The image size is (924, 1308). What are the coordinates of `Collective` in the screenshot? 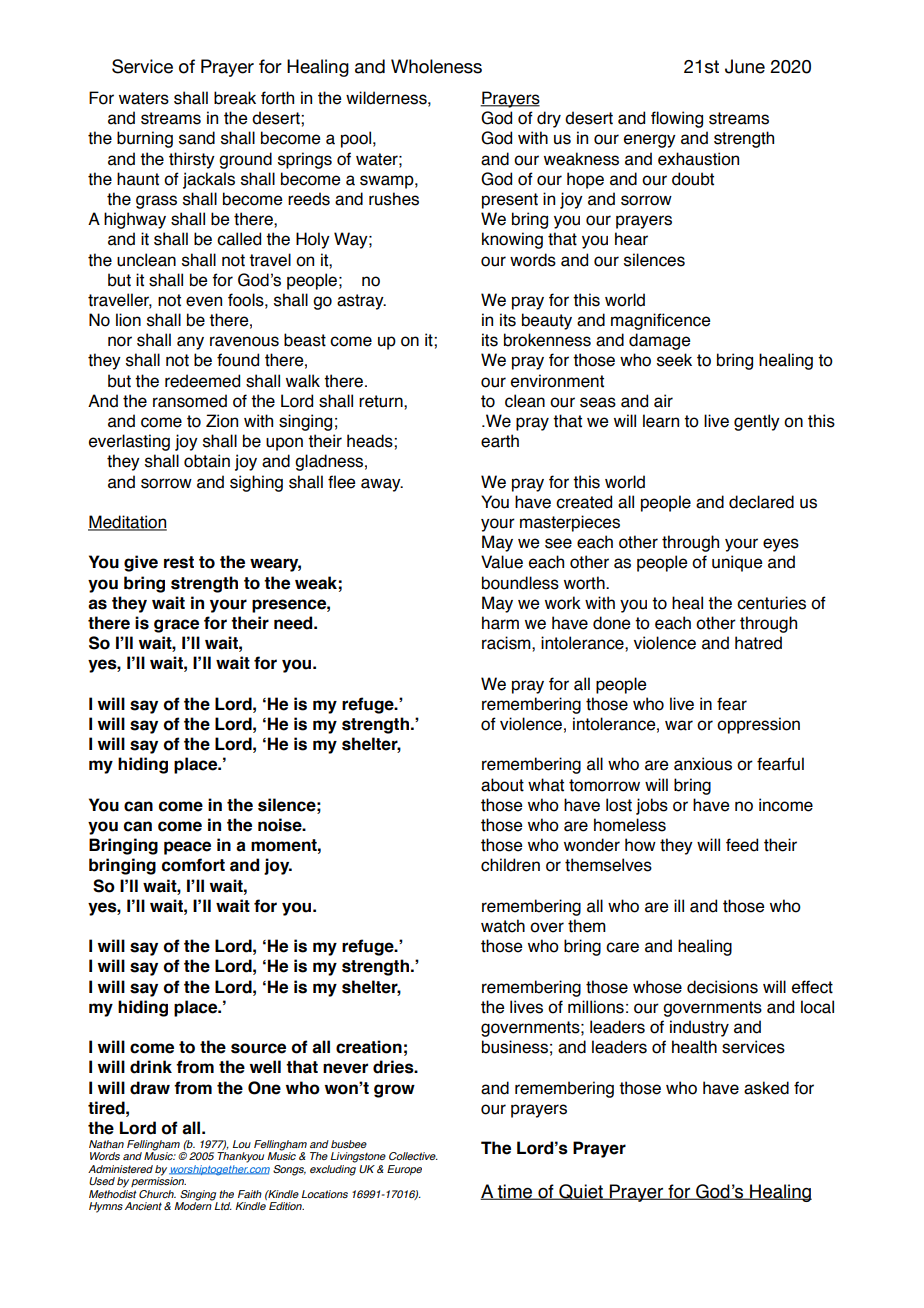 It's located at (413, 1156).
